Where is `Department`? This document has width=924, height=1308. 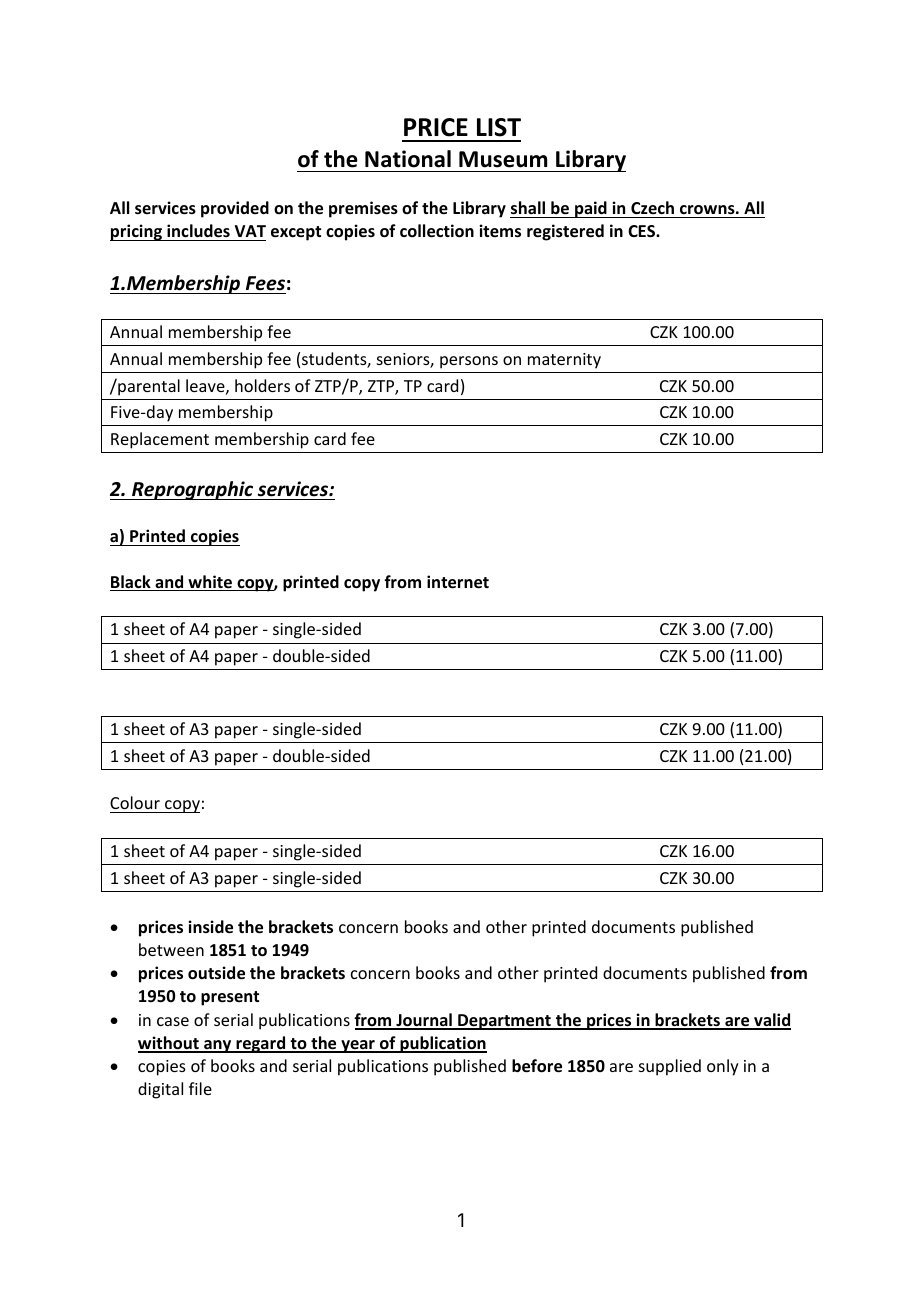 Department is located at coordinates (504, 1022).
